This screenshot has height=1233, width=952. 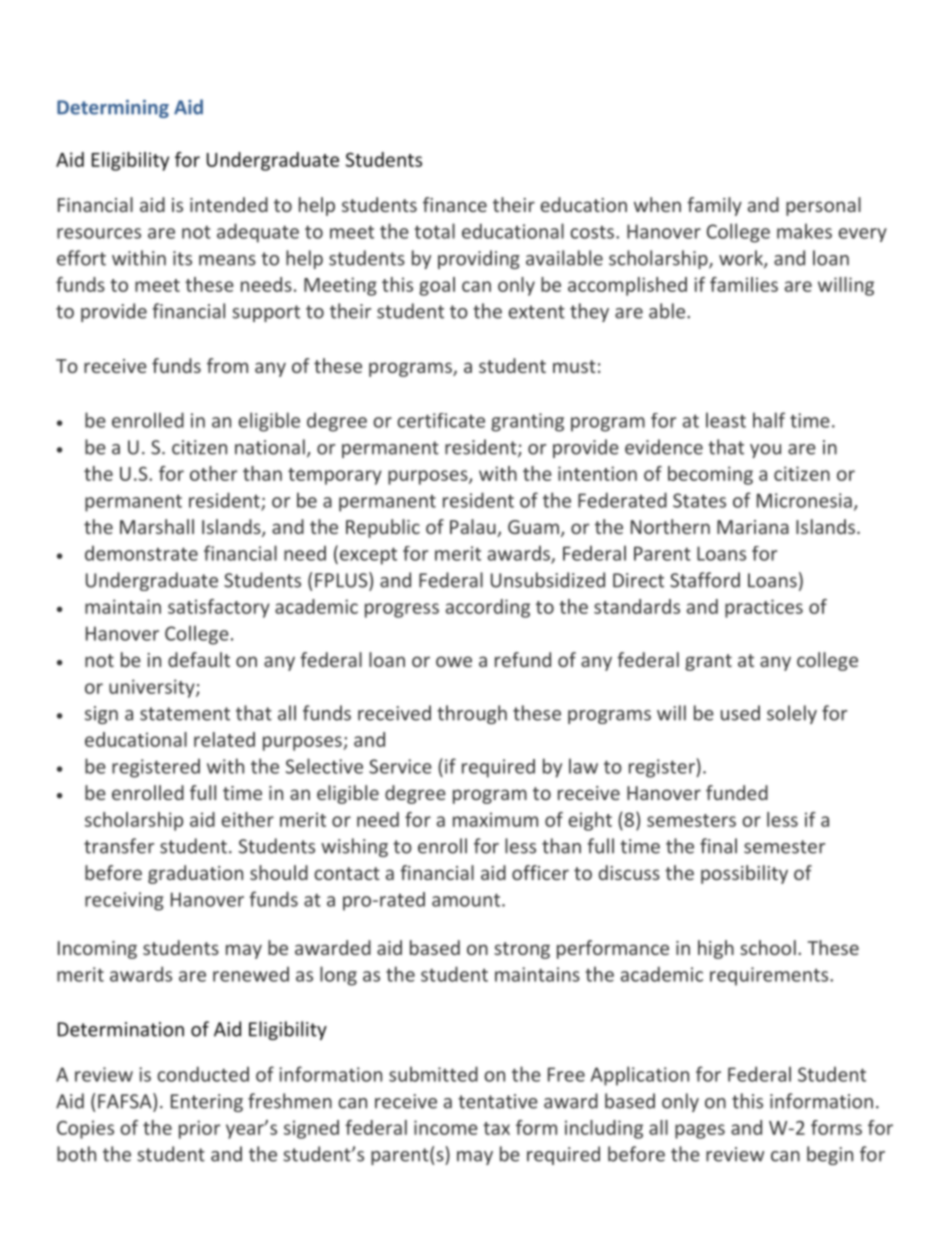 What do you see at coordinates (764, 608) in the screenshot?
I see `practices` at bounding box center [764, 608].
